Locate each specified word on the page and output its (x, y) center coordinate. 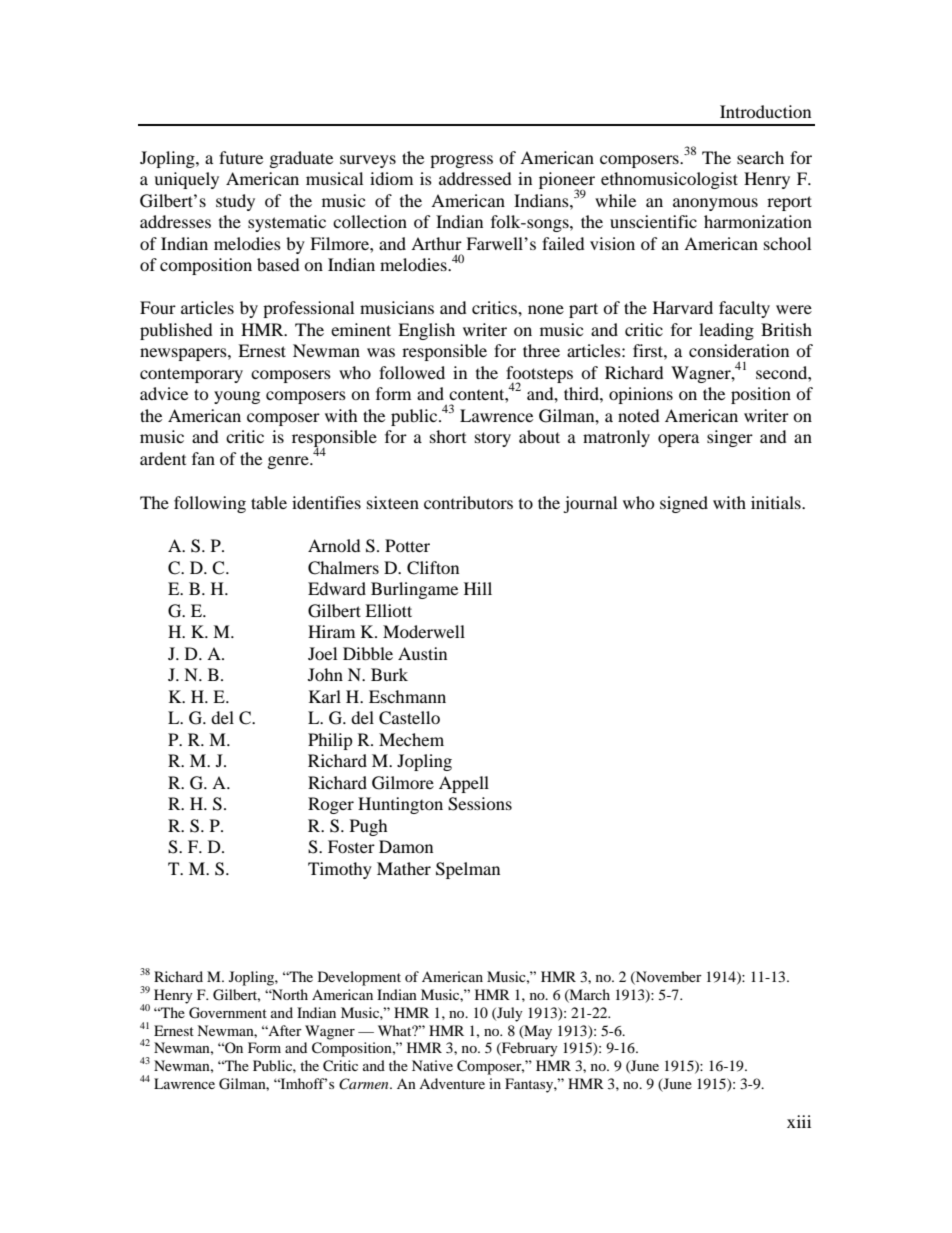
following (210, 504)
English (426, 331)
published (176, 331)
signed (684, 504)
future (241, 157)
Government (228, 1013)
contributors (468, 502)
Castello (409, 718)
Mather (404, 868)
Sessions (480, 804)
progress (461, 161)
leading (726, 331)
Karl (325, 696)
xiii (799, 1121)
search (760, 157)
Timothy (340, 870)
